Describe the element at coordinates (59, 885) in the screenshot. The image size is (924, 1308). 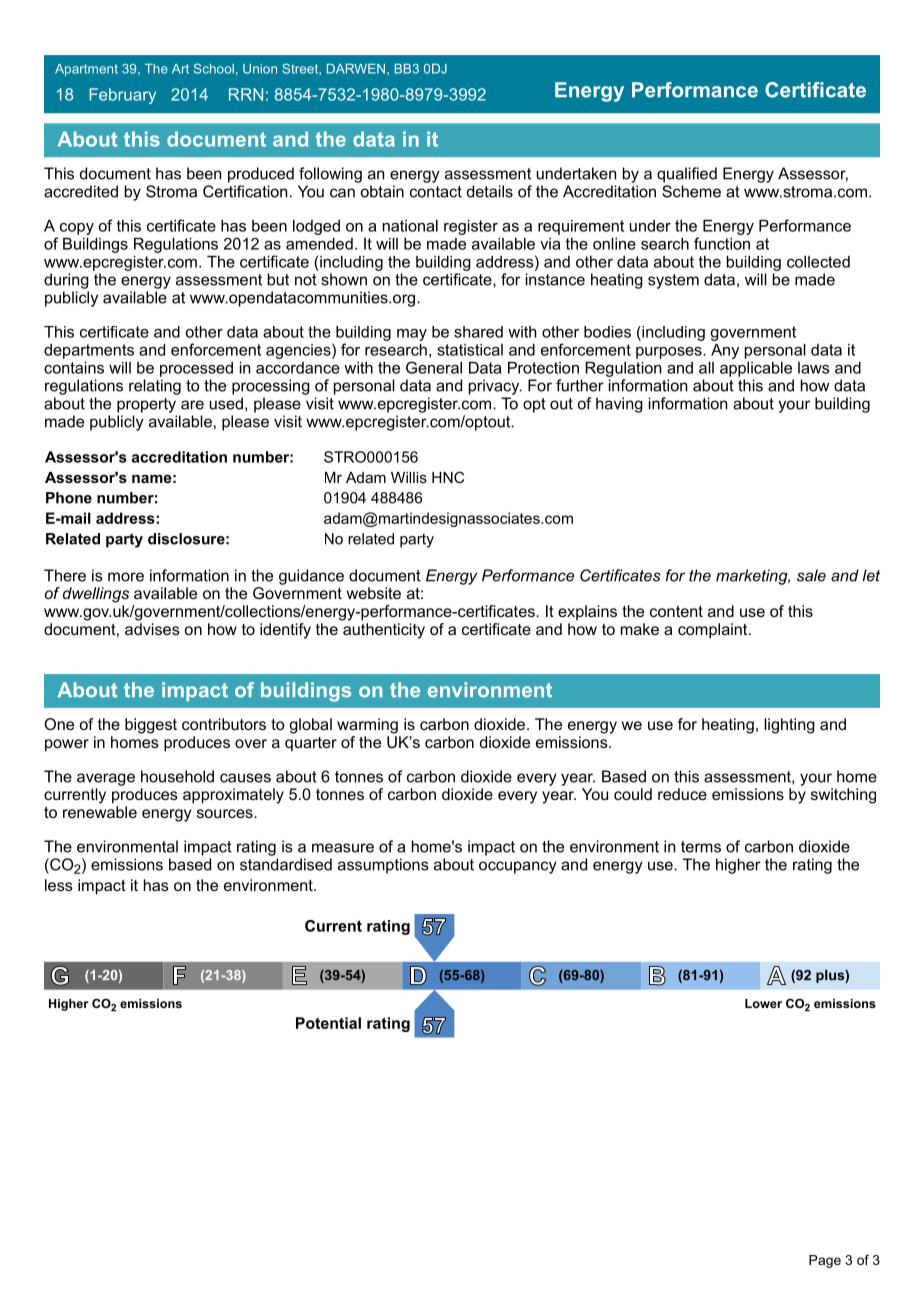
I see `less` at that location.
